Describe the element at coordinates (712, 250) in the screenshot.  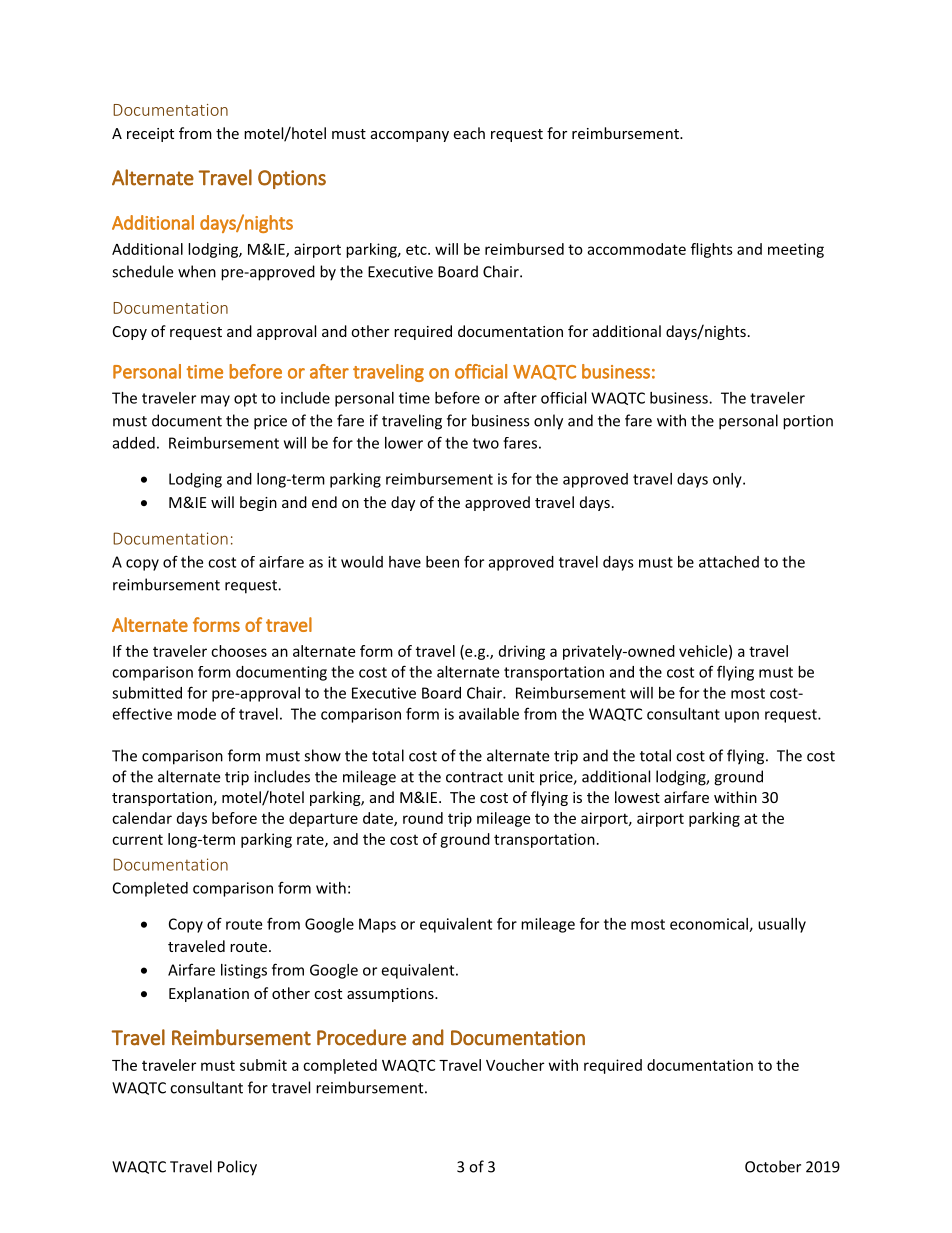
I see `flights` at that location.
